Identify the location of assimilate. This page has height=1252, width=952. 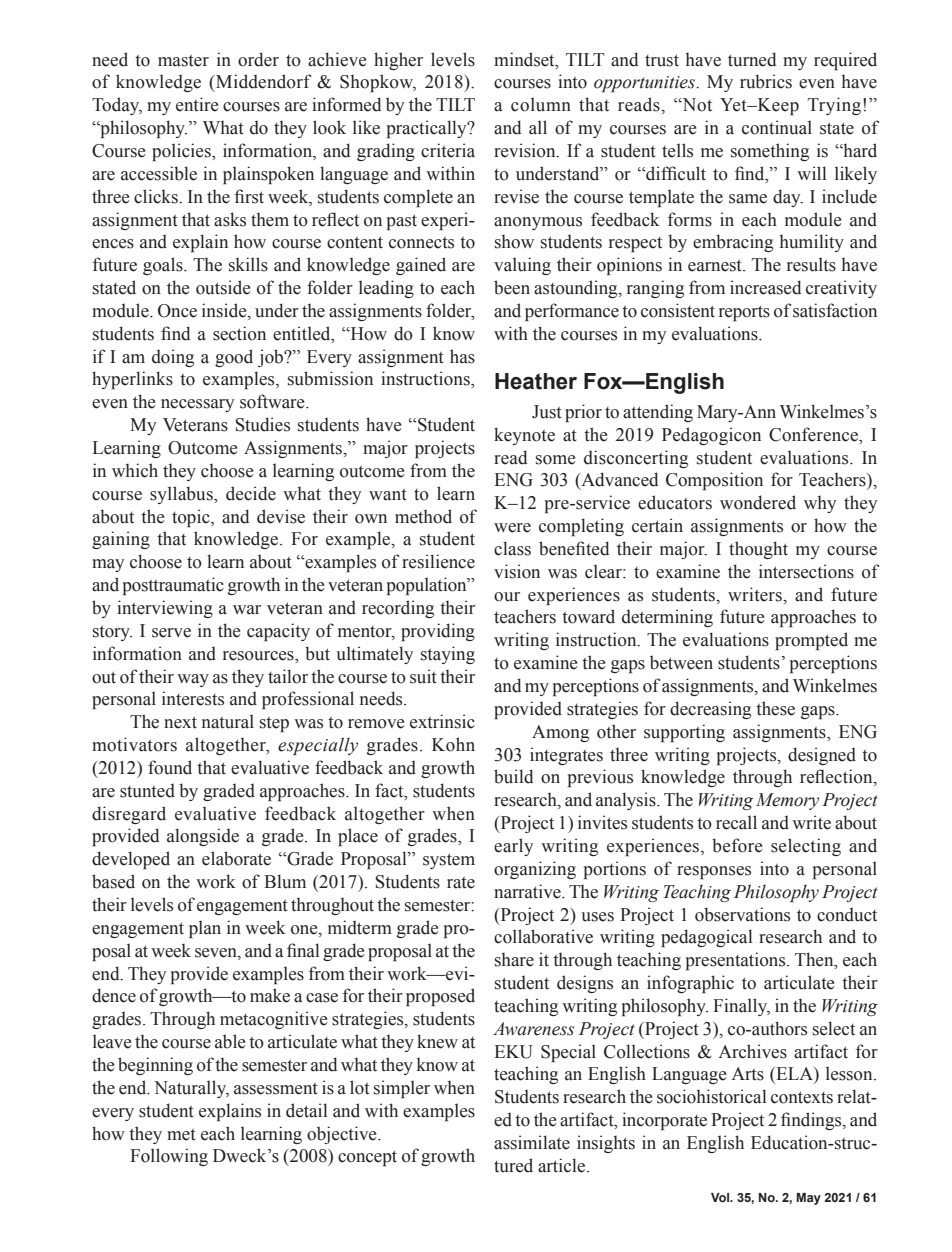
(532, 1142).
